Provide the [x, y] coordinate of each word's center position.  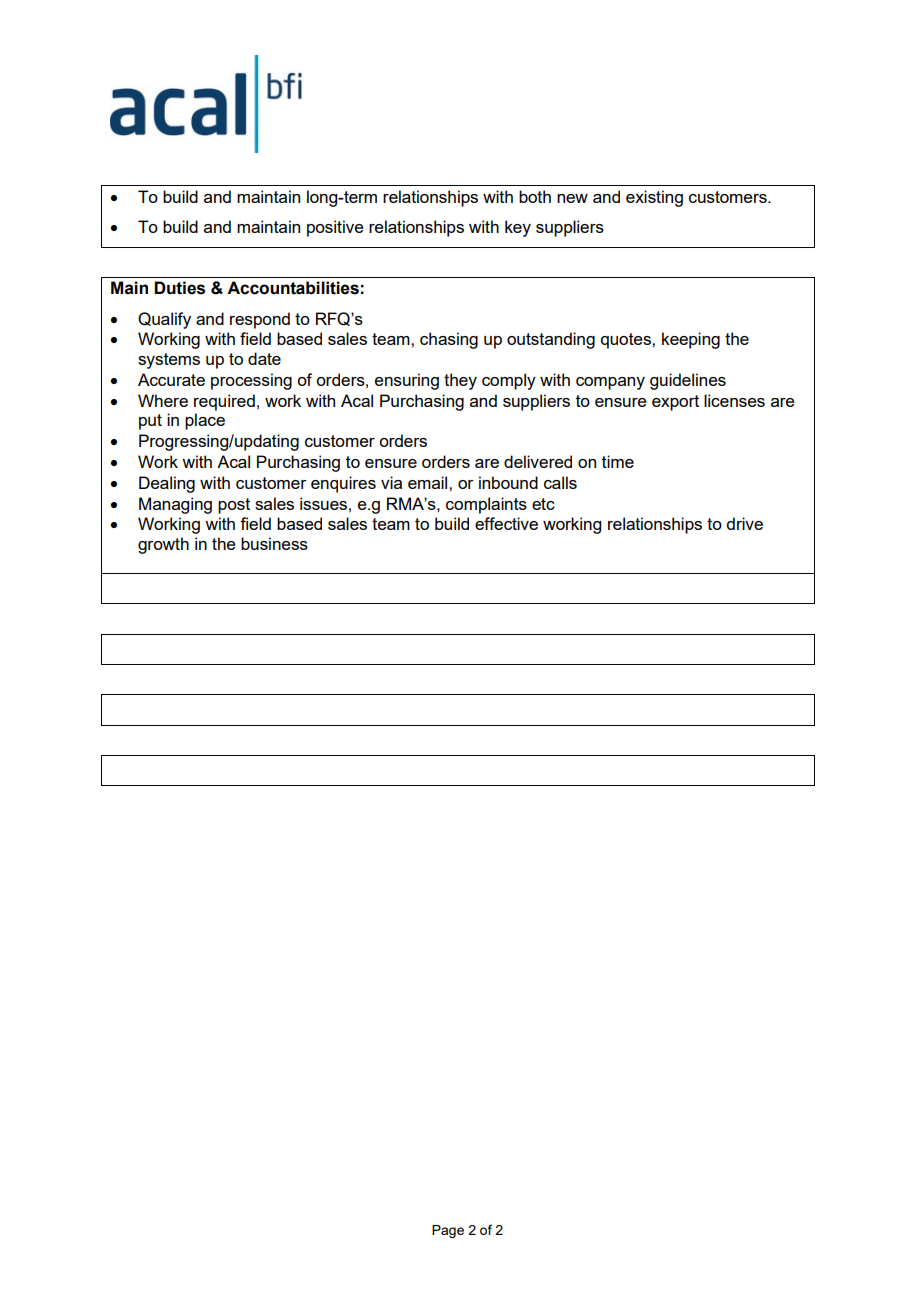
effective [506, 523]
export [675, 403]
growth [163, 545]
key [518, 228]
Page [448, 1231]
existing [654, 198]
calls [560, 482]
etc [543, 504]
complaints [486, 505]
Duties [179, 288]
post [234, 506]
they [460, 381]
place [205, 421]
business [274, 543]
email [429, 482]
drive [744, 523]
